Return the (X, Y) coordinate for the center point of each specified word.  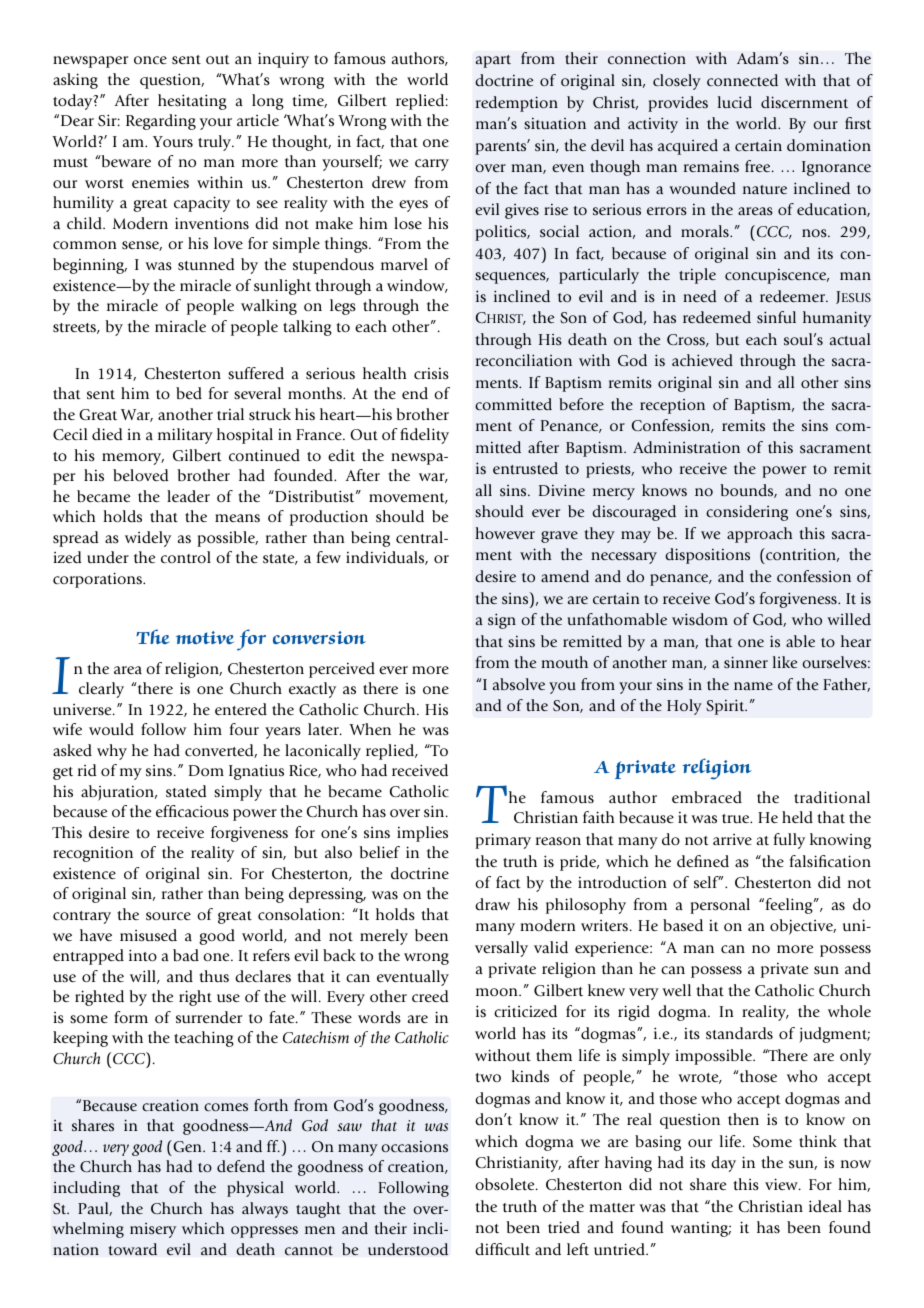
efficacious (192, 811)
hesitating (192, 102)
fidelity (424, 436)
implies (422, 834)
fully (789, 841)
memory (133, 459)
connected (742, 80)
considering (747, 513)
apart (493, 61)
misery (153, 1230)
